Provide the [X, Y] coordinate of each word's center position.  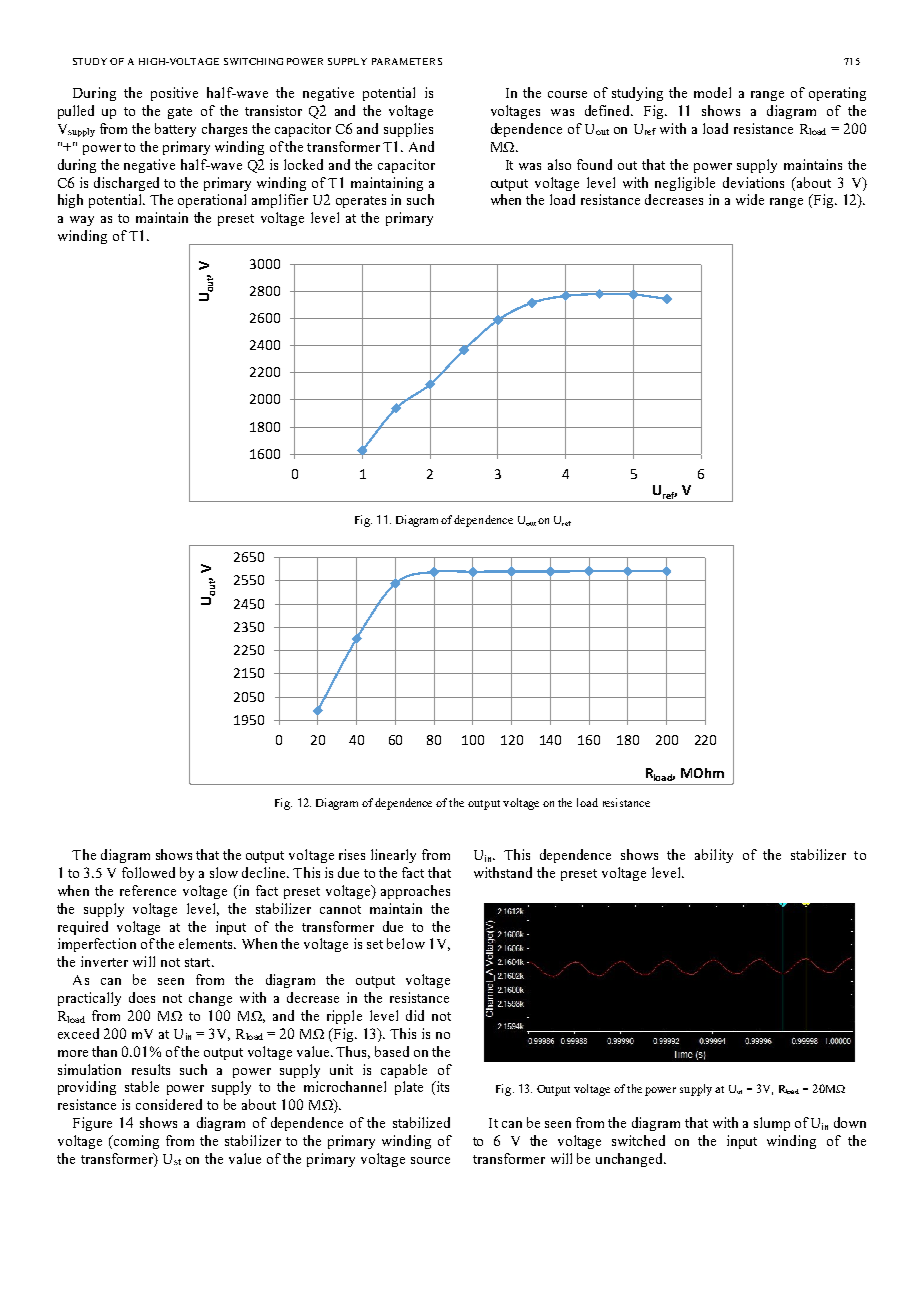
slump [772, 1124]
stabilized [421, 1122]
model [712, 92]
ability [714, 856]
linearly [393, 856]
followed [148, 872]
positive [174, 94]
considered [169, 1104]
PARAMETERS [407, 61]
